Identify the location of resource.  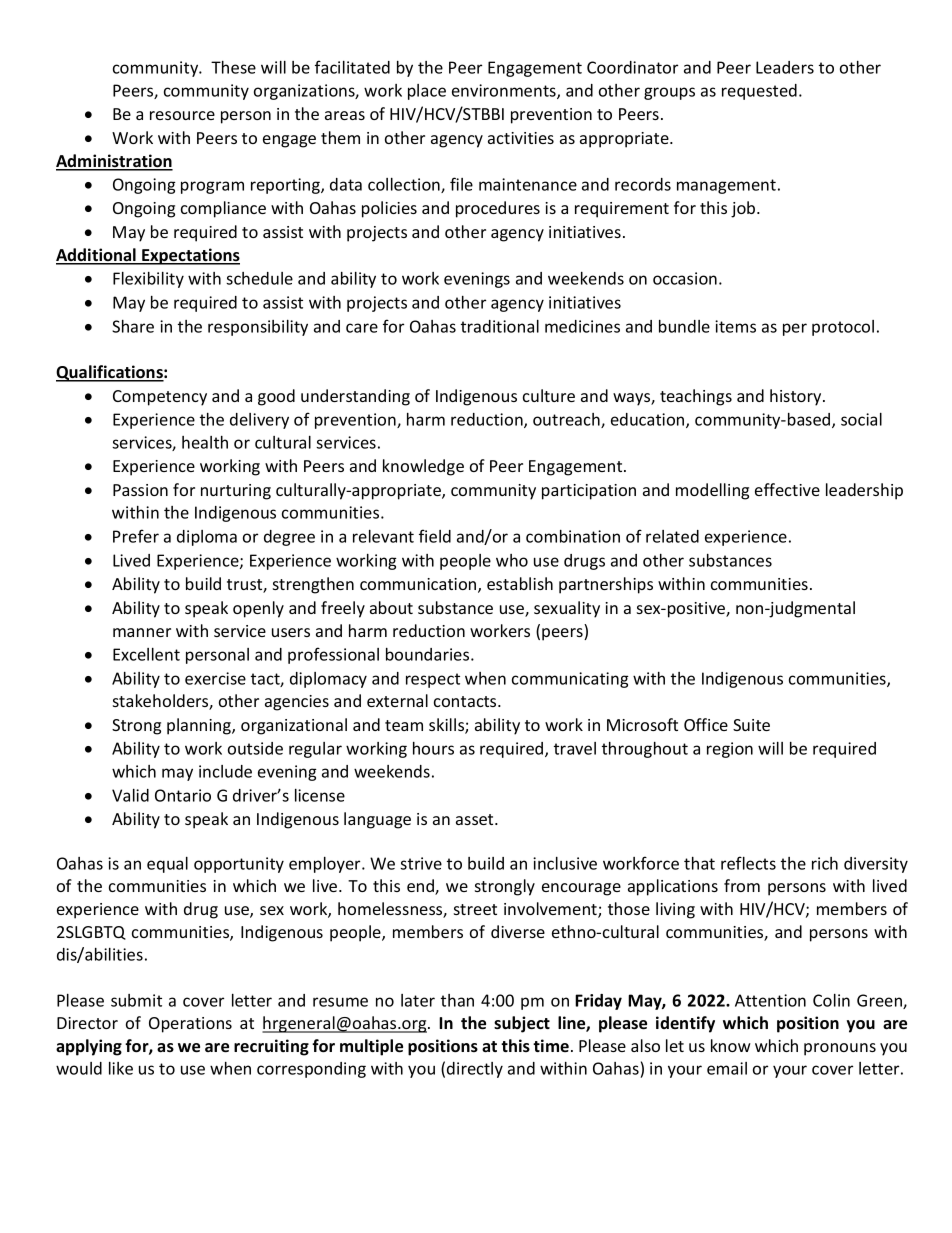
(182, 115).
